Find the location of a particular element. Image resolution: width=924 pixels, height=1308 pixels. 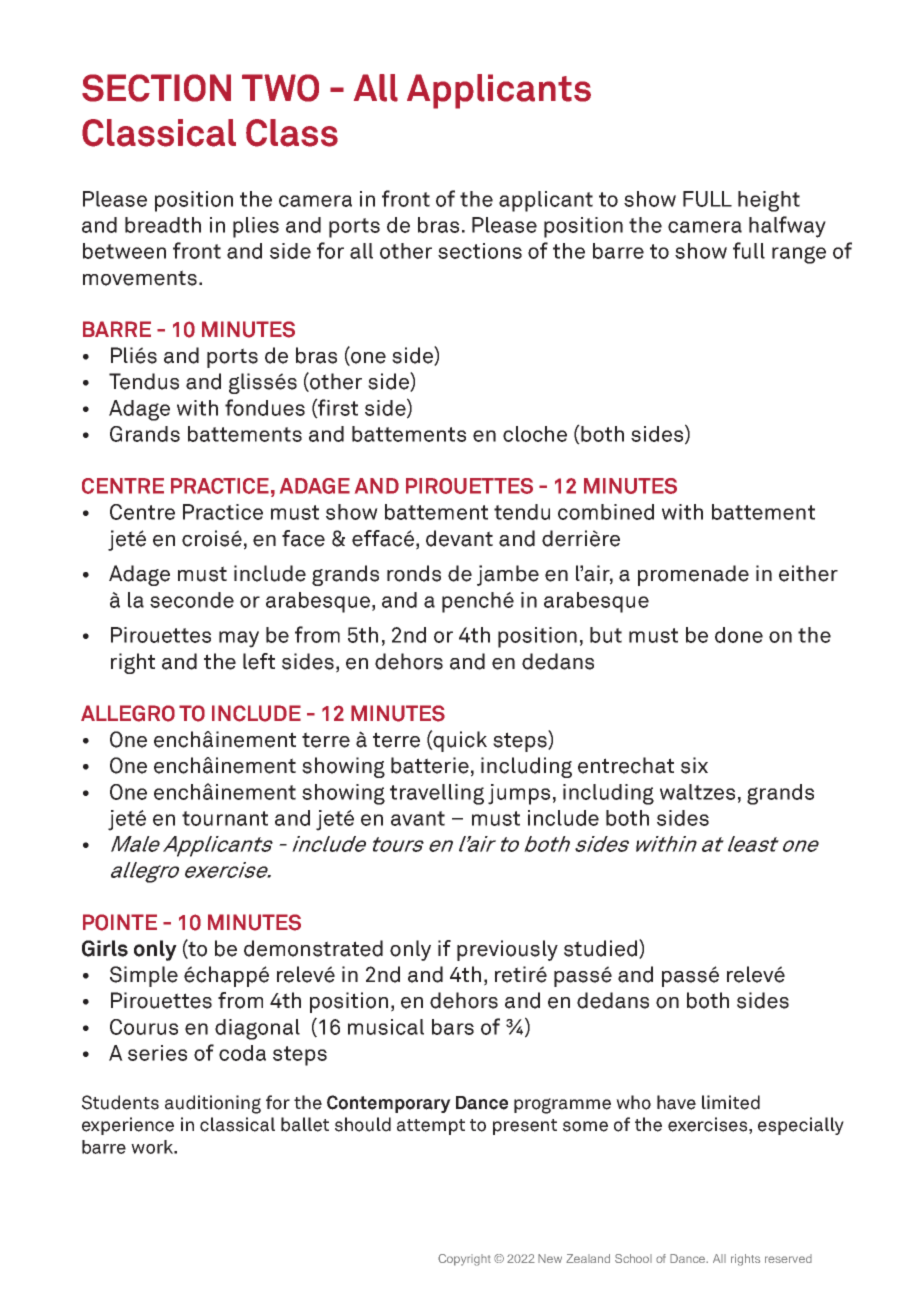

previously is located at coordinates (507, 950).
